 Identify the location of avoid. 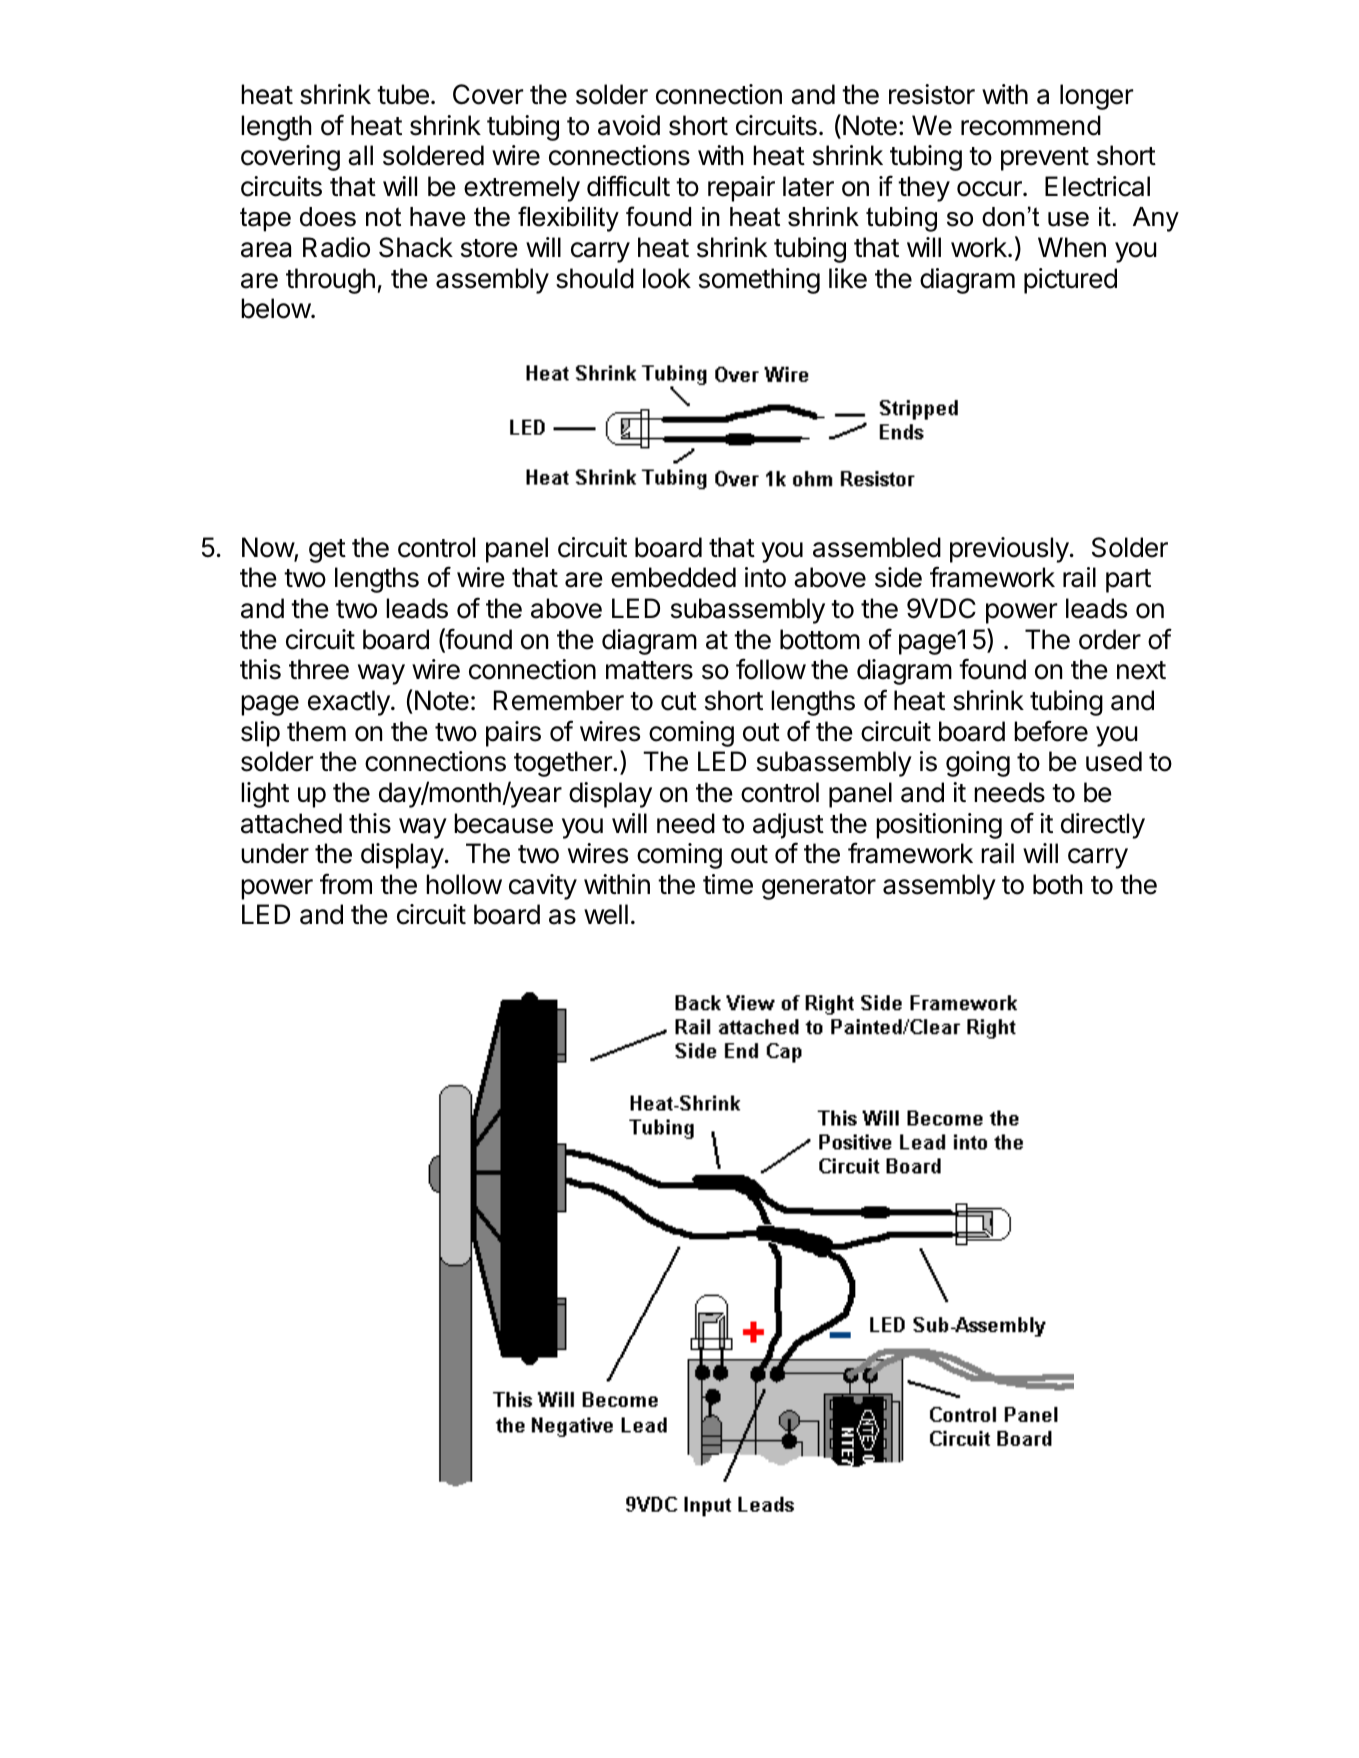
(629, 125).
